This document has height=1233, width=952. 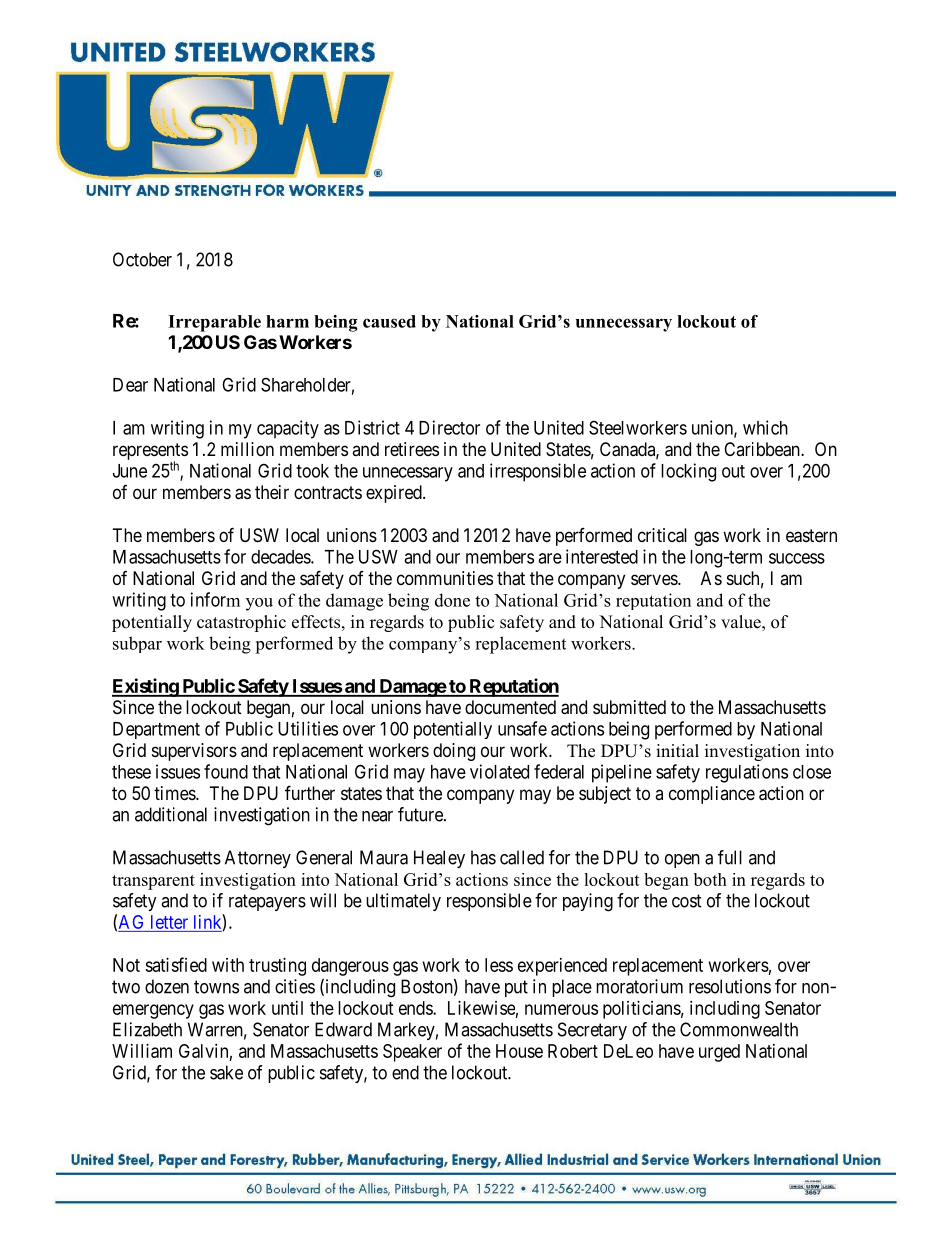 What do you see at coordinates (281, 557) in the document?
I see `decades` at bounding box center [281, 557].
